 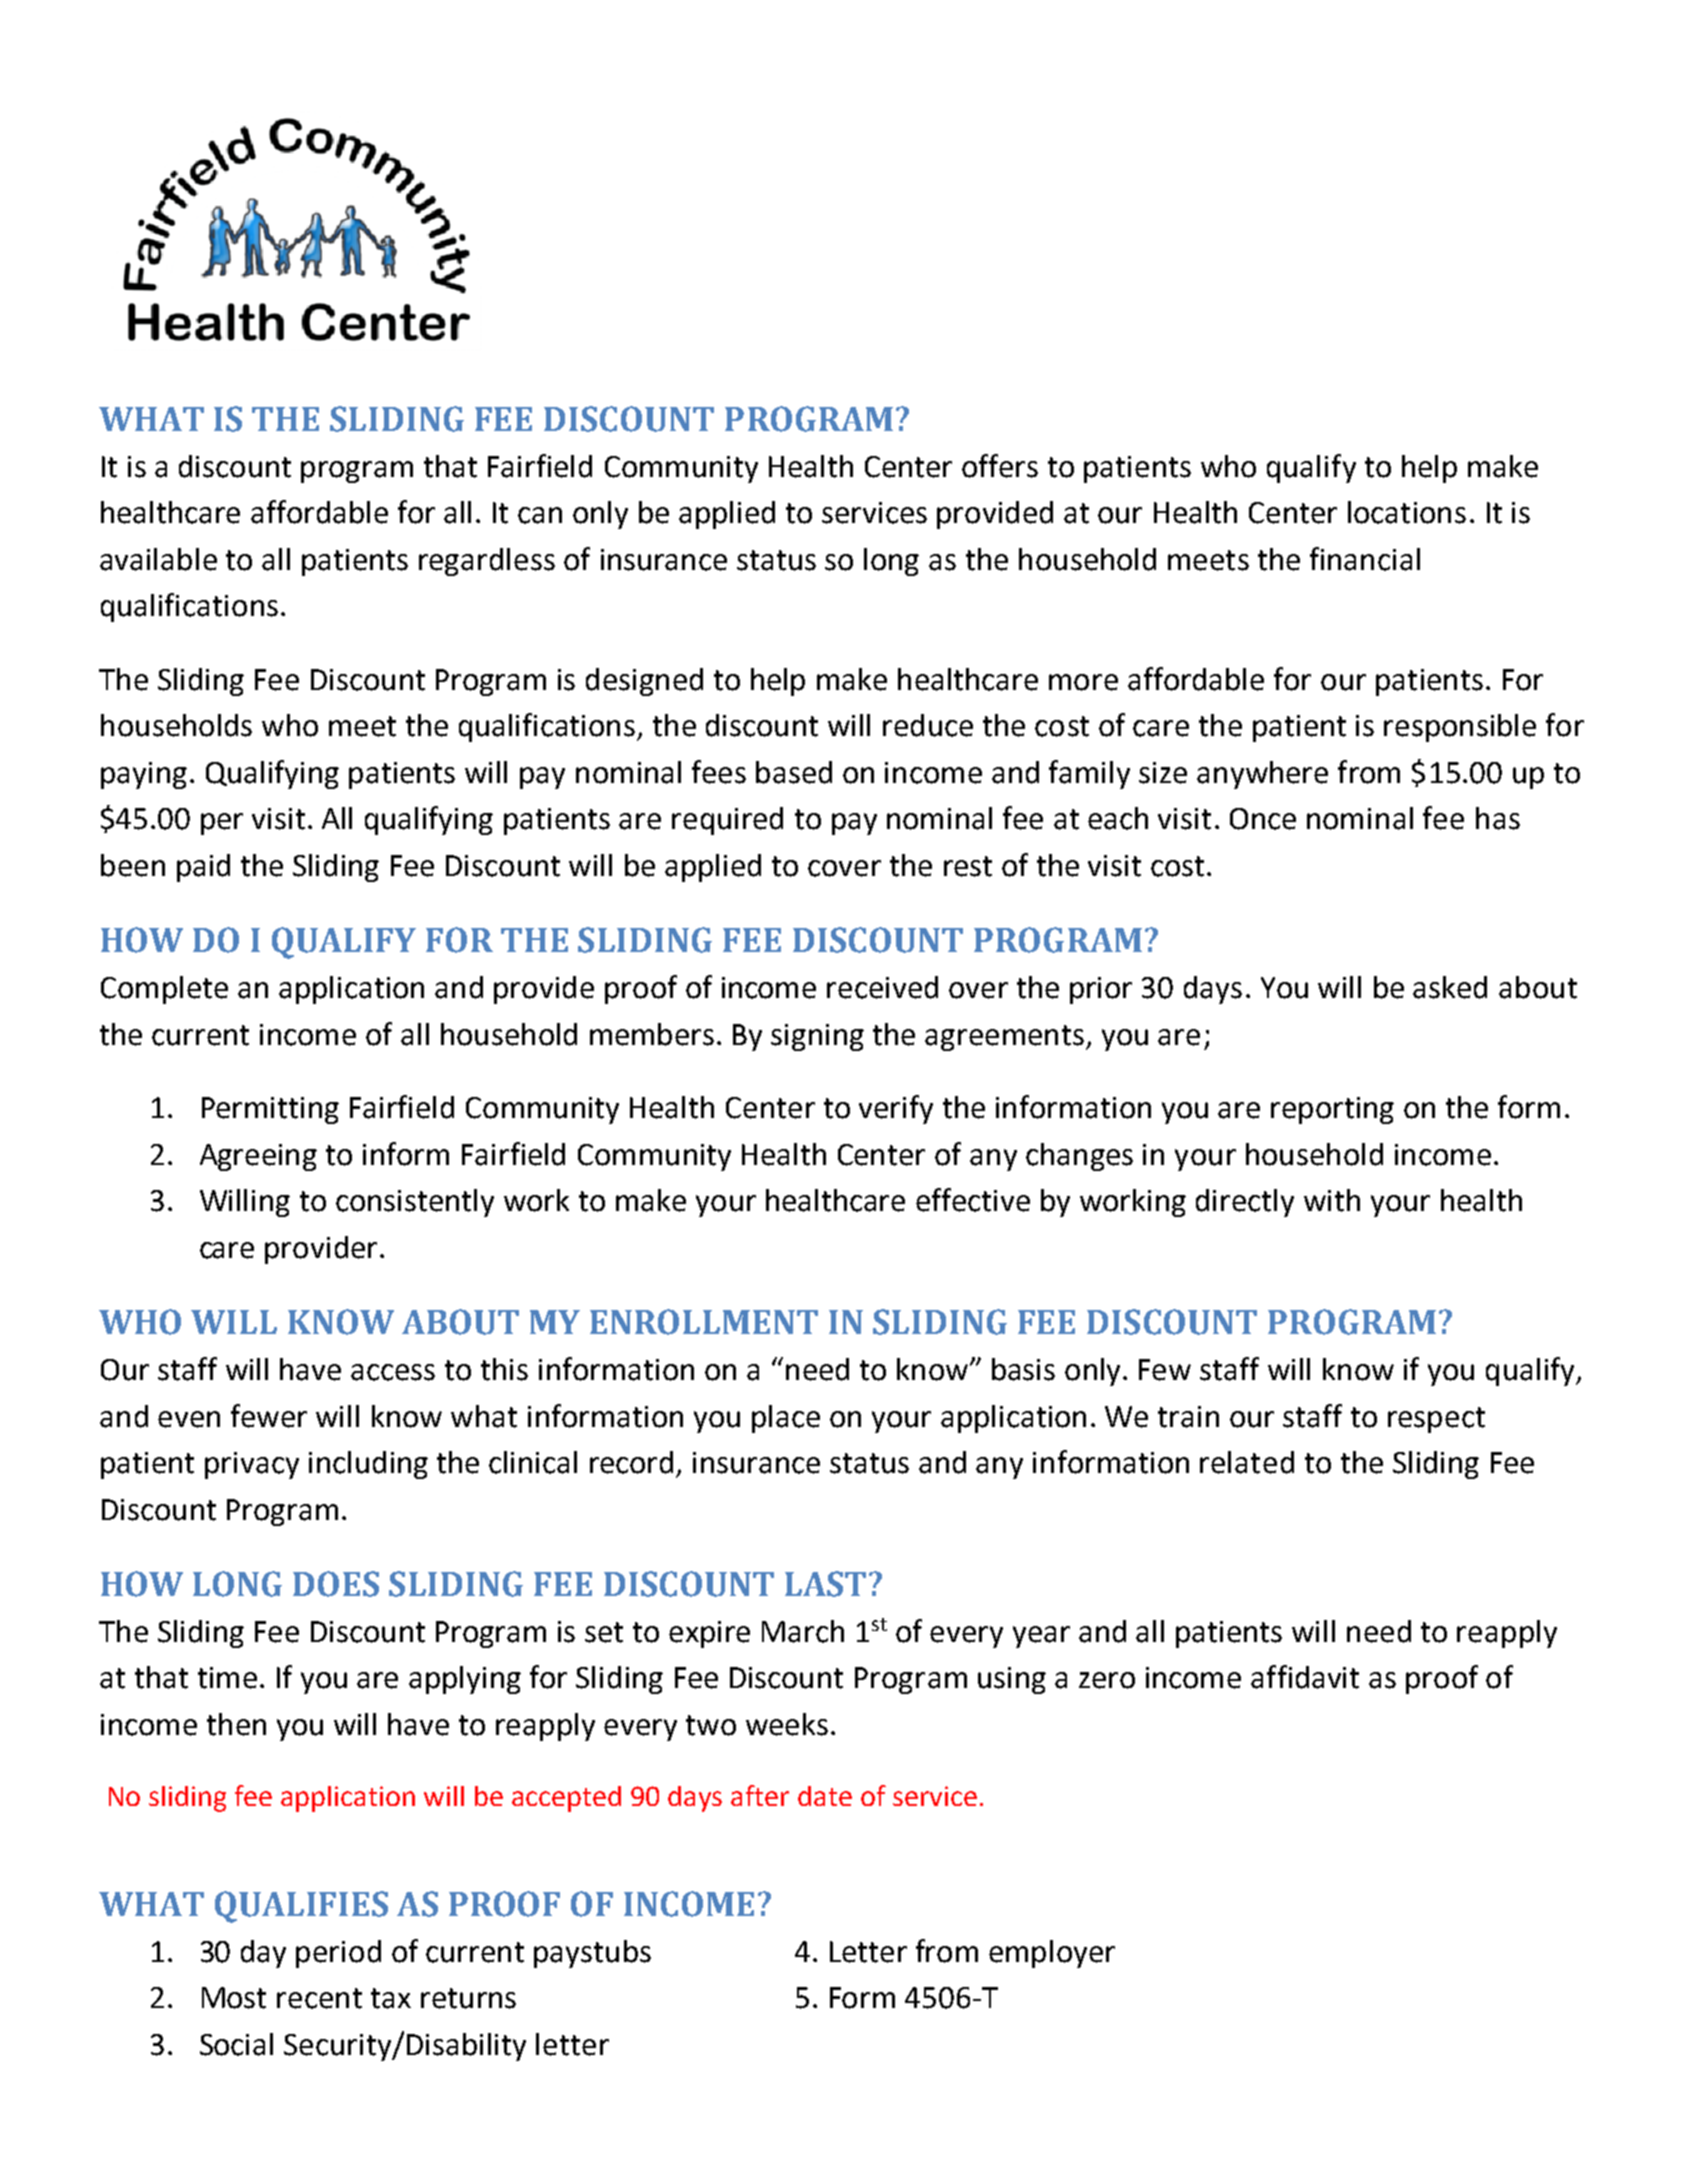 What do you see at coordinates (592, 1954) in the screenshot?
I see `paystubs` at bounding box center [592, 1954].
